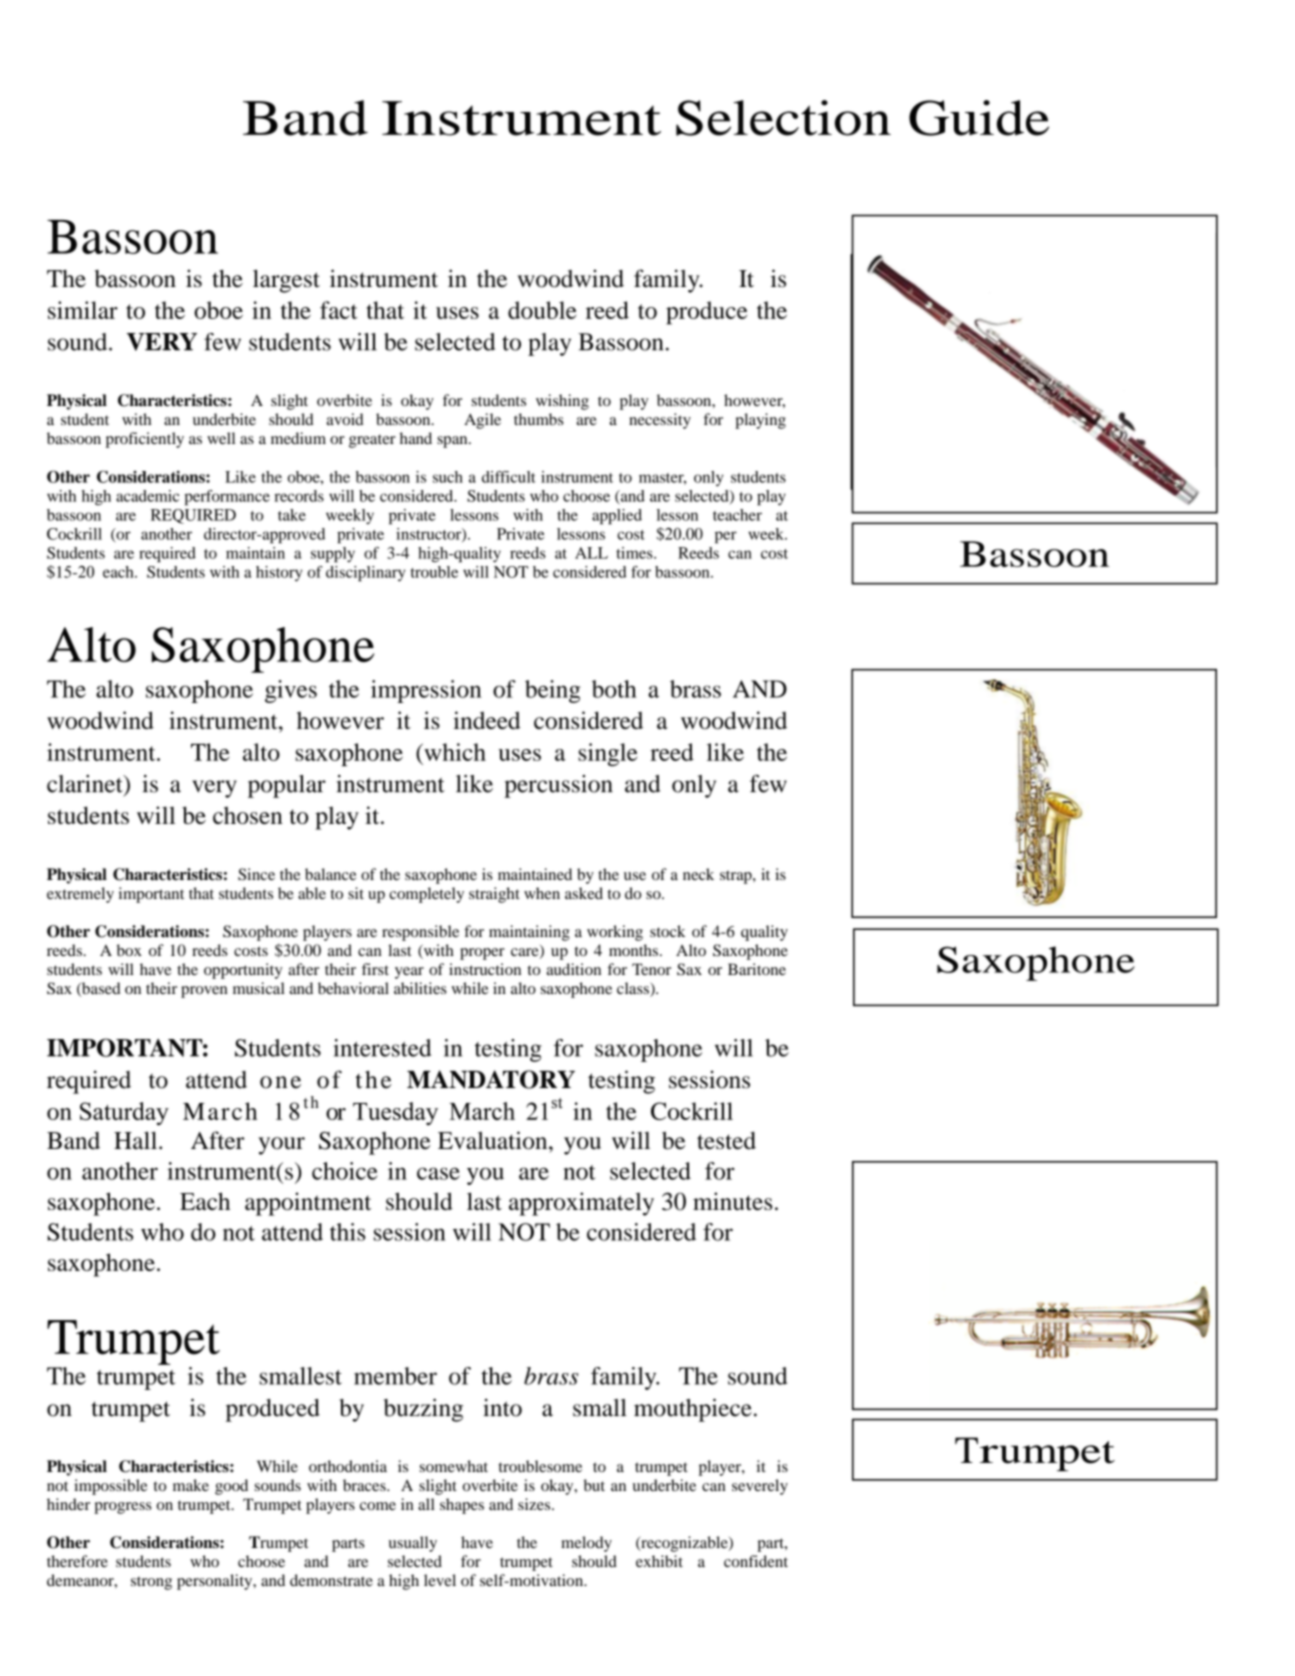 The height and width of the image is (1676, 1295). I want to click on minutes, so click(732, 1201).
